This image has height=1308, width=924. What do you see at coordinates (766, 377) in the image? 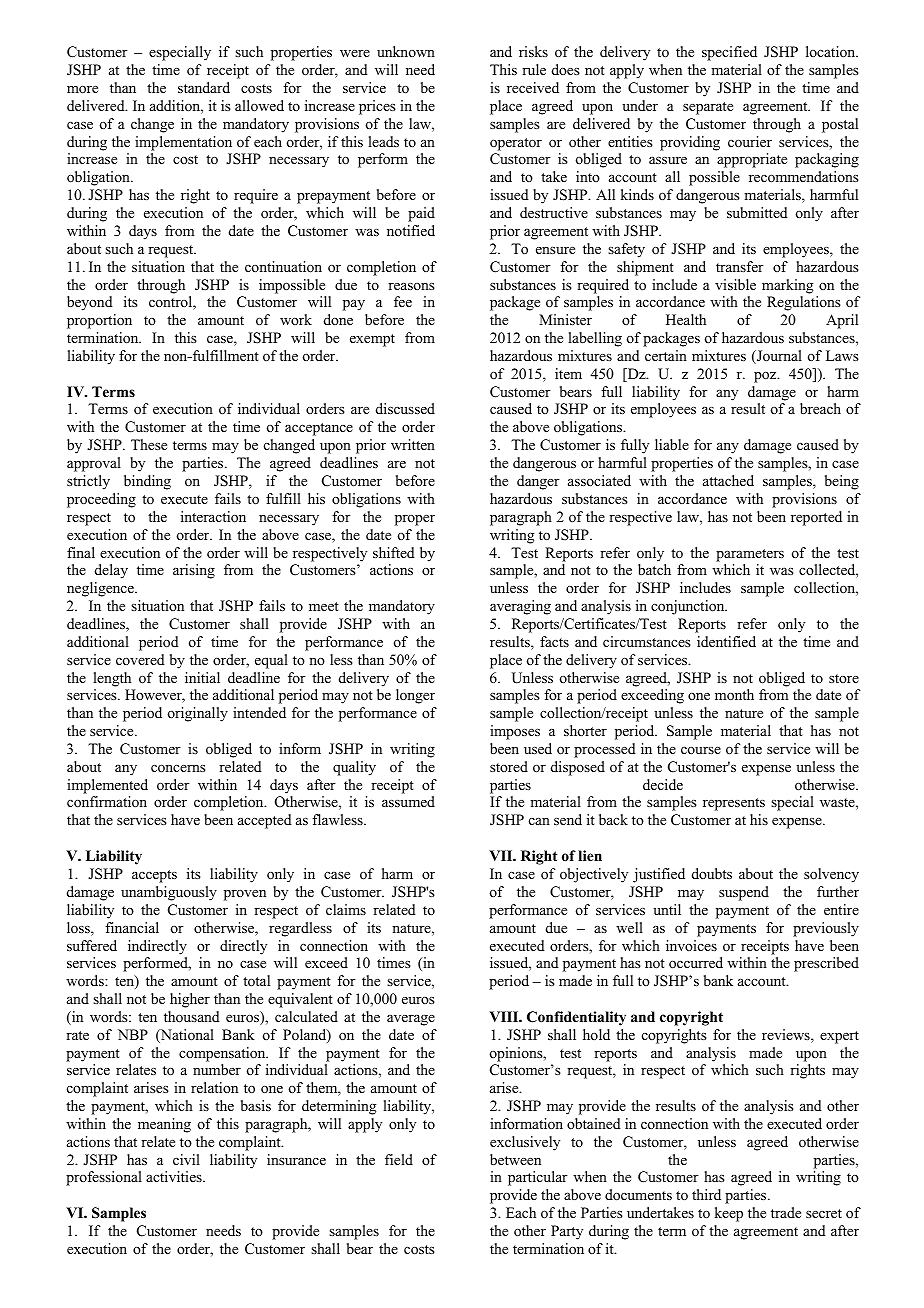
I see `poz` at bounding box center [766, 377].
